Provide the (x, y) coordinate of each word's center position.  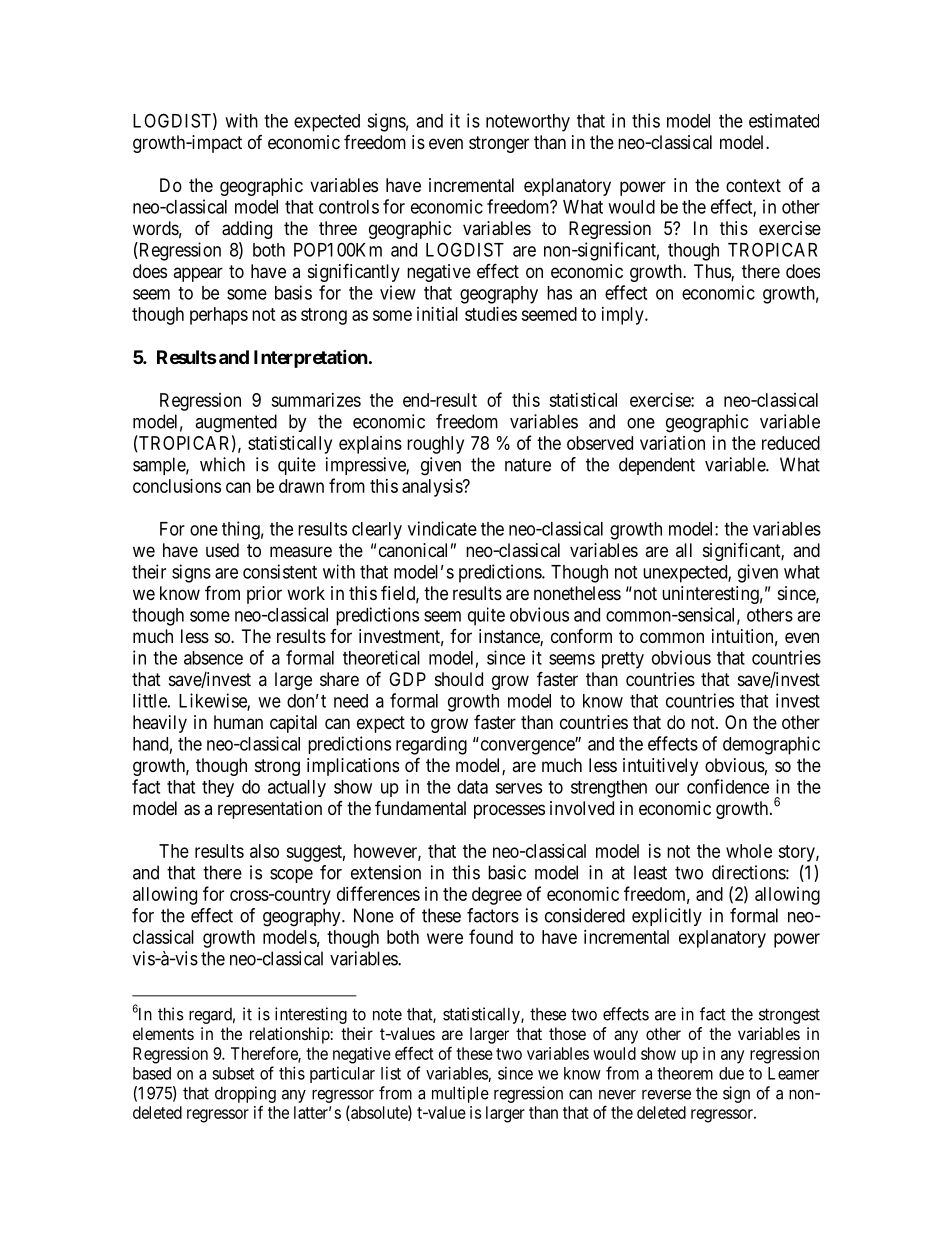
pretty (623, 660)
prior (264, 595)
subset (233, 1073)
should (459, 679)
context (753, 185)
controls (349, 207)
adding (247, 230)
